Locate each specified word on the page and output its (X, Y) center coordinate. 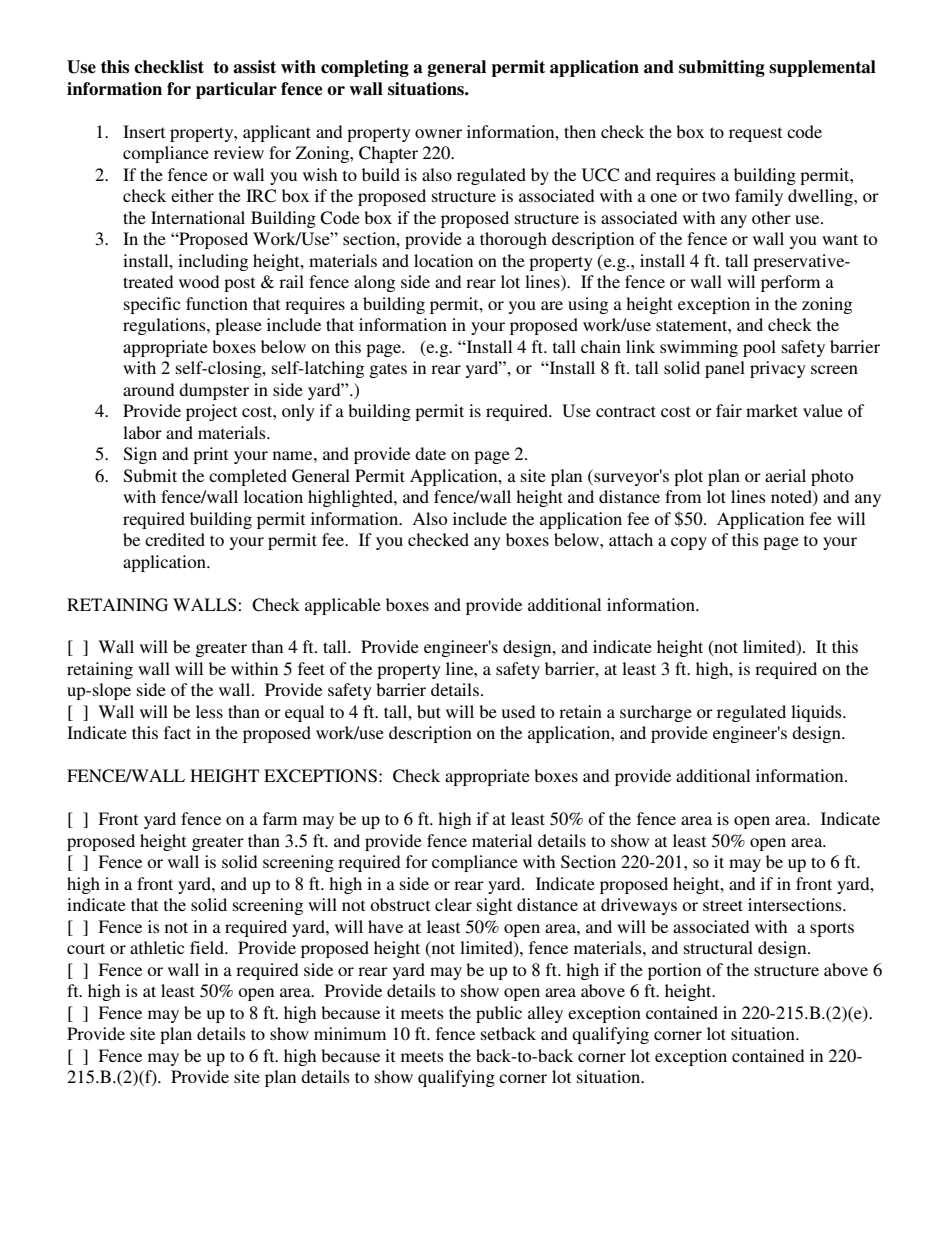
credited (175, 539)
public (499, 1014)
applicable (343, 606)
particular (236, 90)
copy (689, 543)
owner (438, 133)
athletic (157, 947)
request (755, 134)
